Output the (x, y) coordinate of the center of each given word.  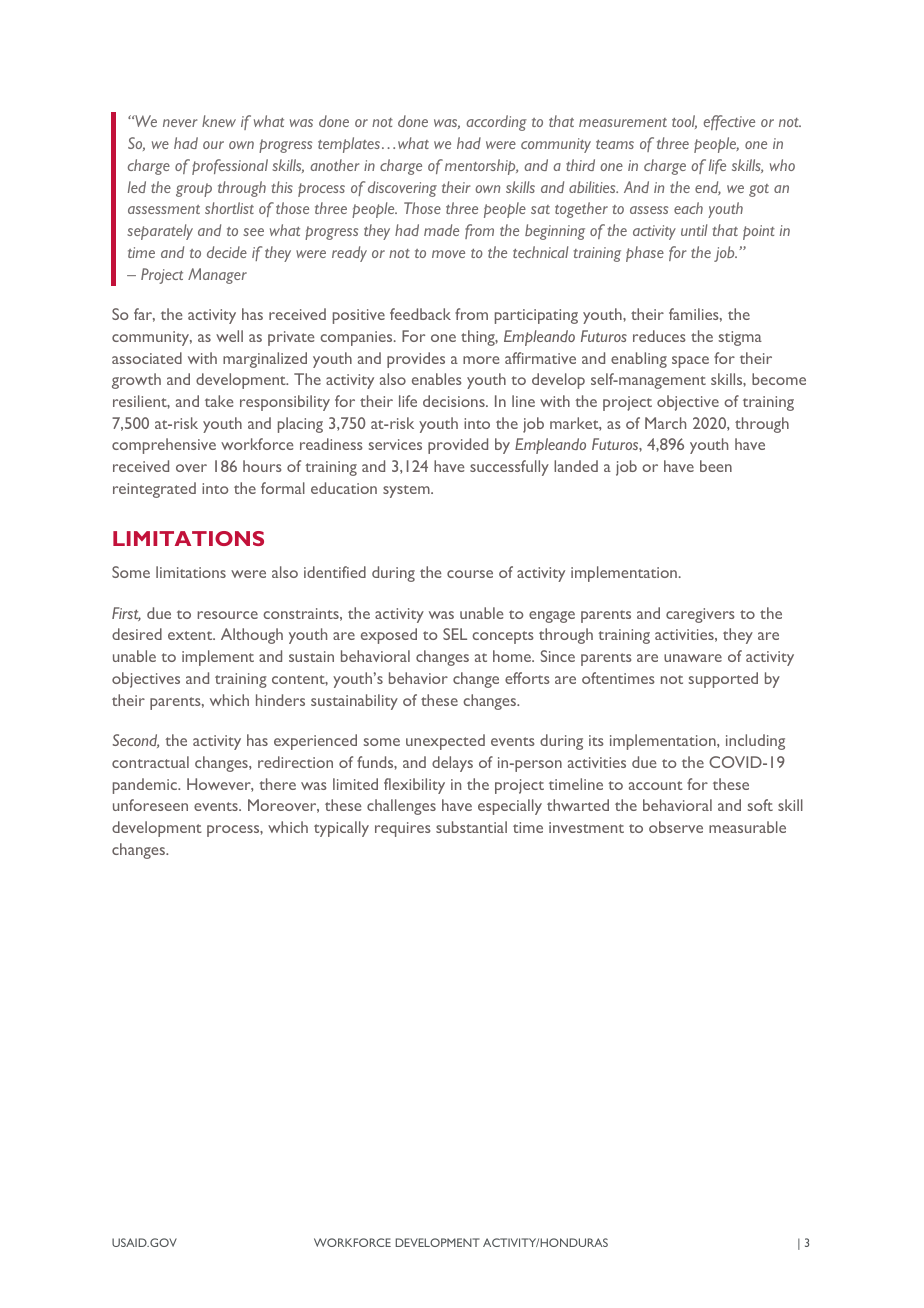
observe (676, 827)
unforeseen (150, 805)
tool (684, 122)
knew (219, 121)
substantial (471, 827)
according (496, 123)
